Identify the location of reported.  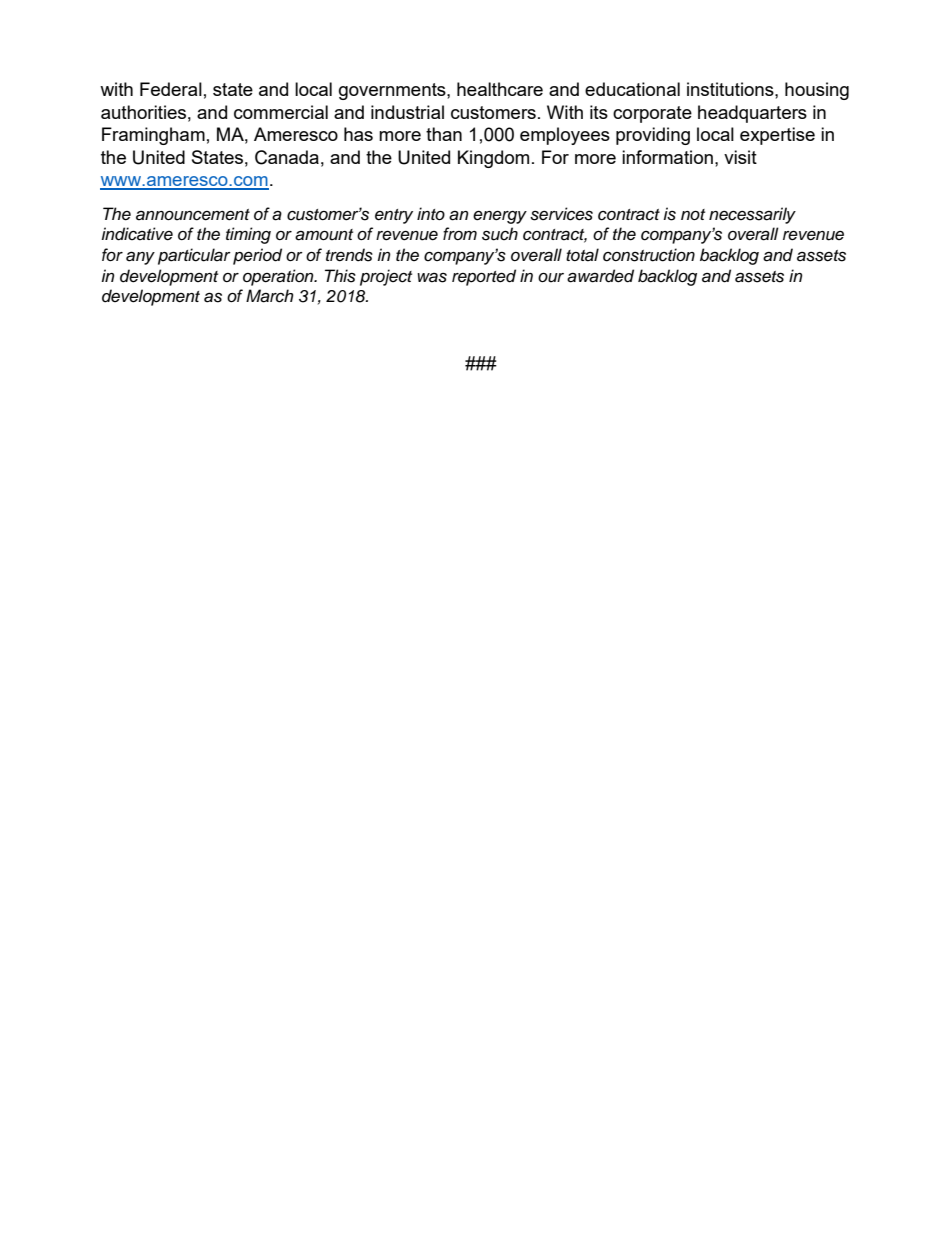
(484, 277).
